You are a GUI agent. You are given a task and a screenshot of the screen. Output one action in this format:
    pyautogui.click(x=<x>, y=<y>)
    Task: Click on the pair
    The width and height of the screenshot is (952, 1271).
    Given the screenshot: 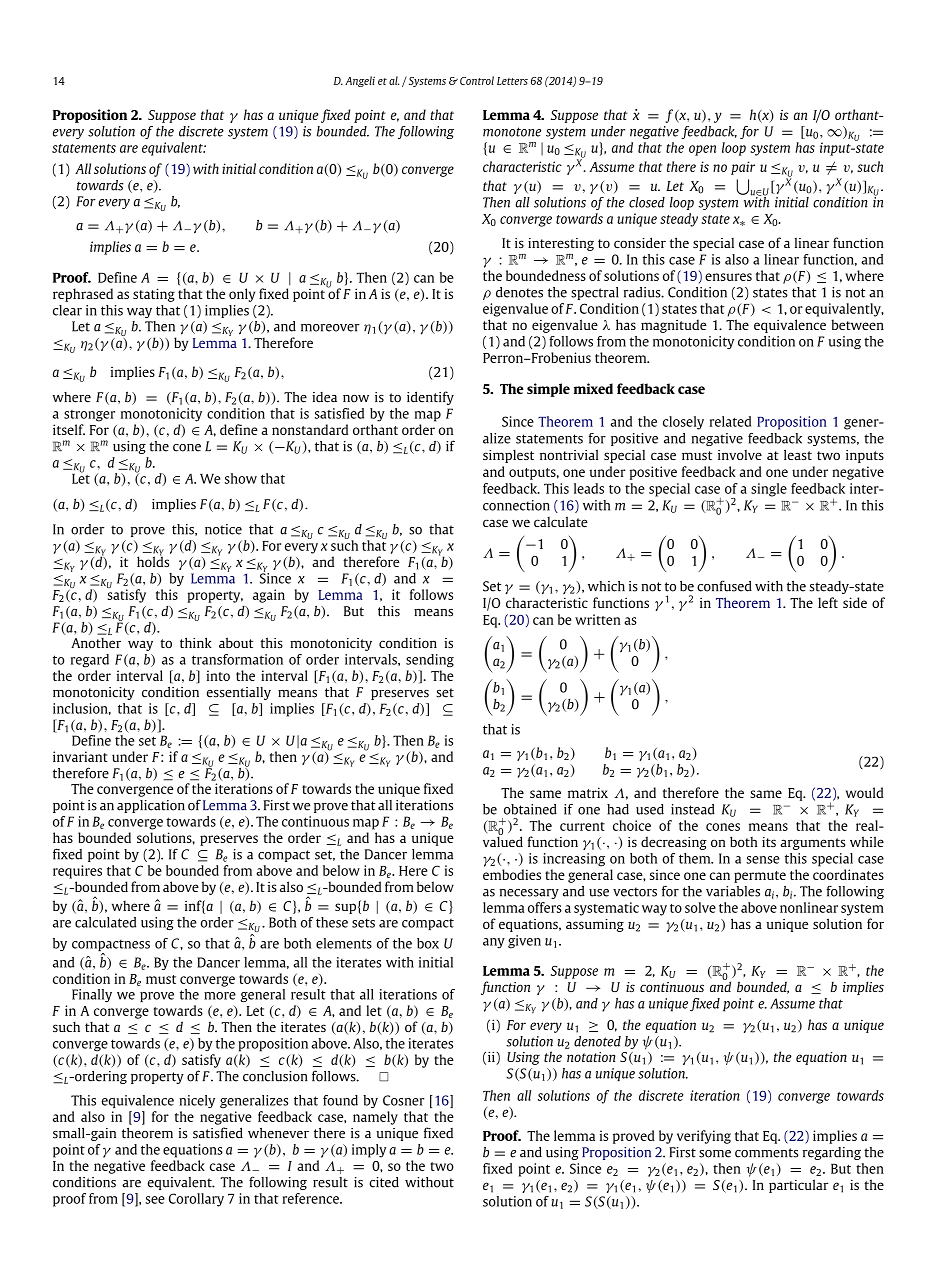 What is the action you would take?
    pyautogui.click(x=743, y=168)
